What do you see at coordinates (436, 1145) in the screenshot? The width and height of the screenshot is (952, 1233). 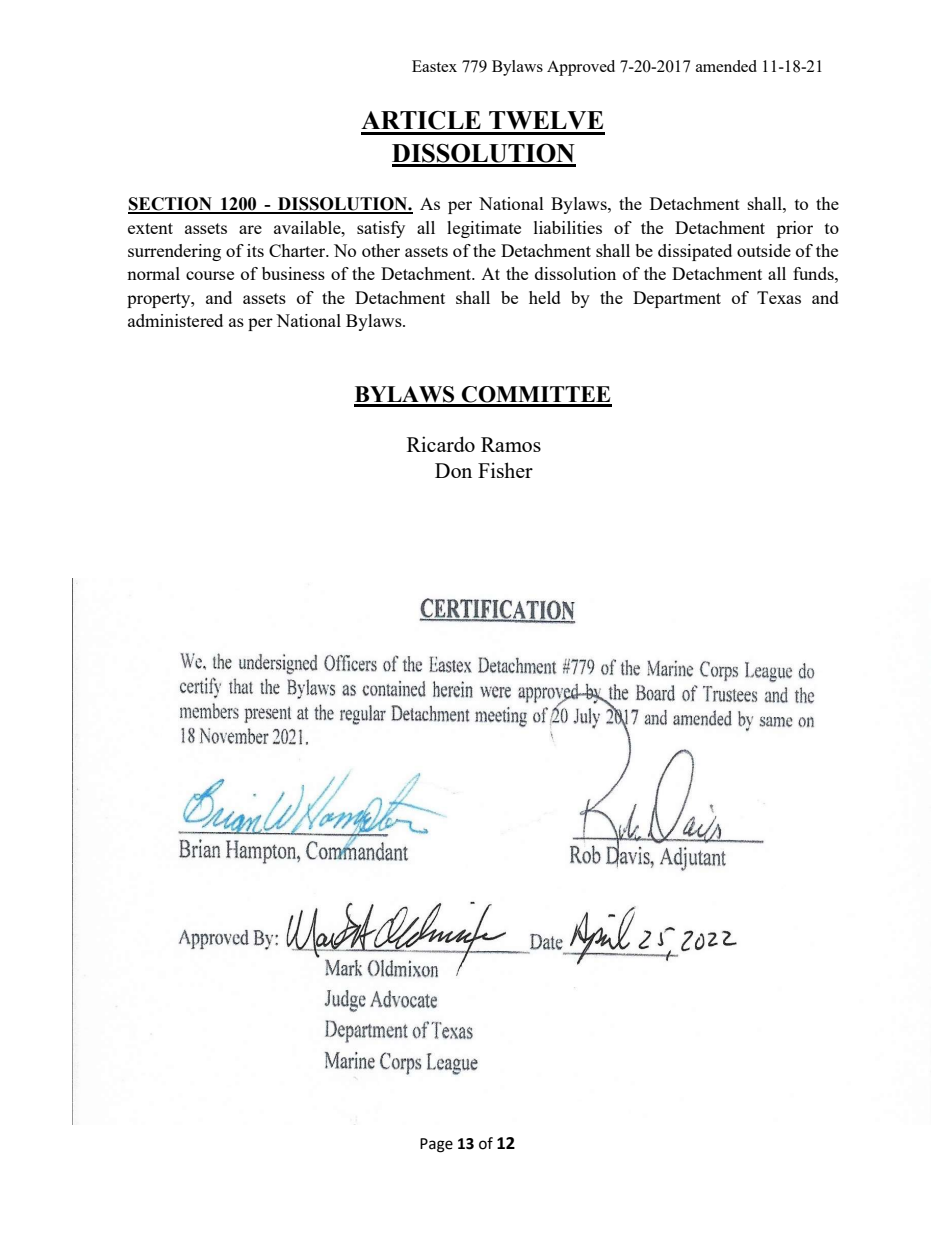 I see `Page` at bounding box center [436, 1145].
